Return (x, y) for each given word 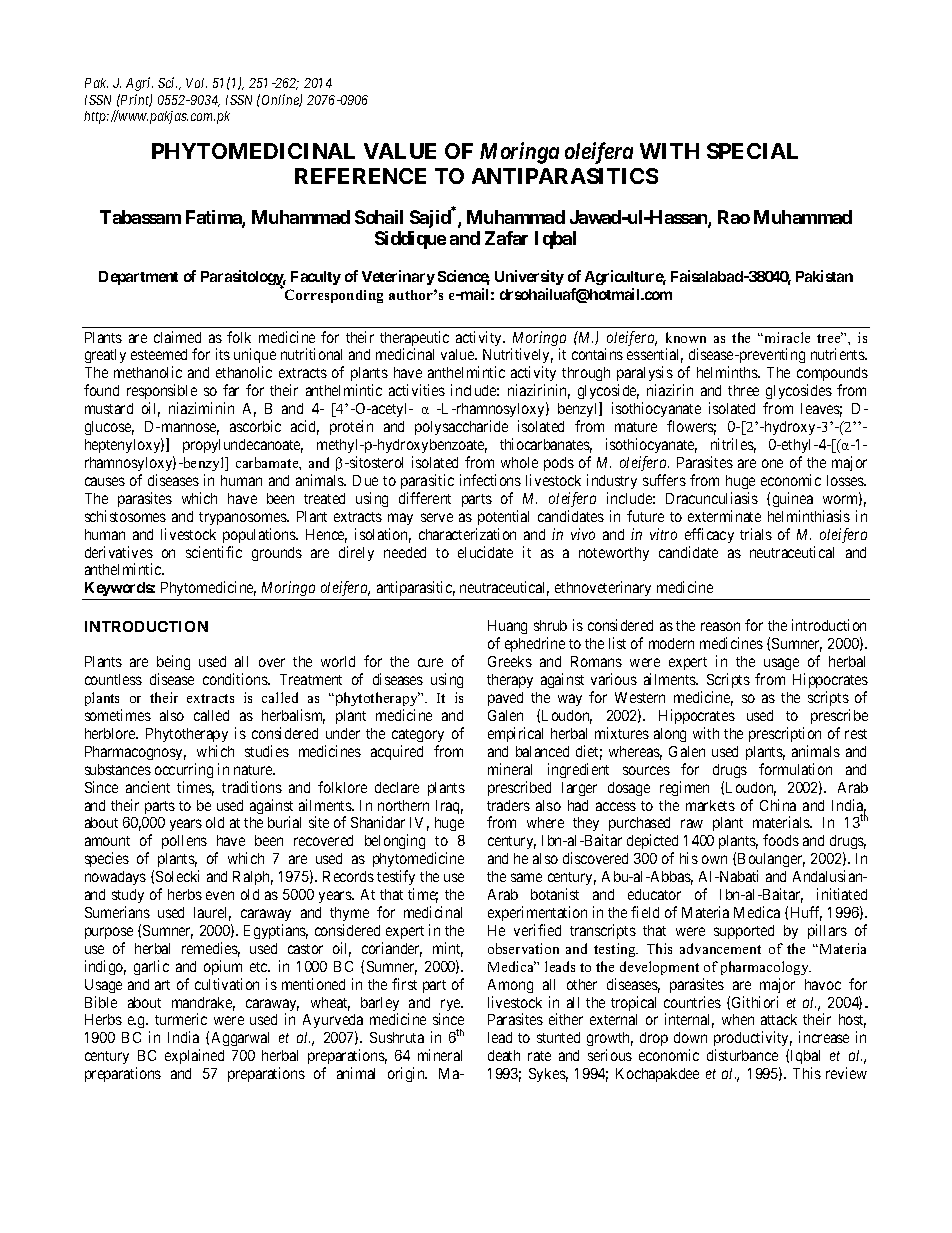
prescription (785, 734)
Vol (196, 83)
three (743, 390)
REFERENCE (360, 176)
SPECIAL (752, 151)
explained (194, 1056)
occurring (184, 770)
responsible (162, 393)
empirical (515, 734)
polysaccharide (461, 427)
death (504, 1055)
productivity (753, 1040)
